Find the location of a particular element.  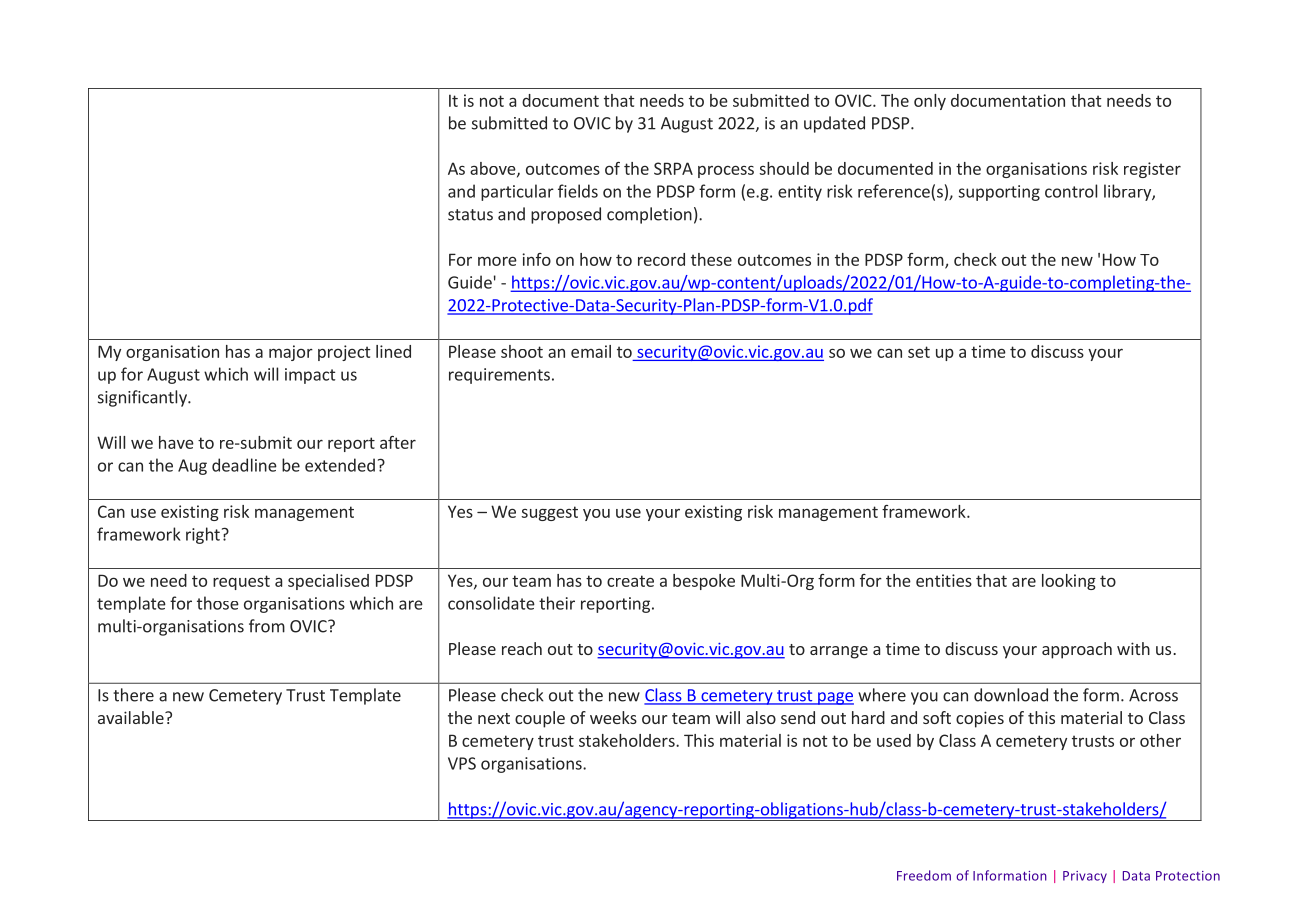

from is located at coordinates (267, 626).
